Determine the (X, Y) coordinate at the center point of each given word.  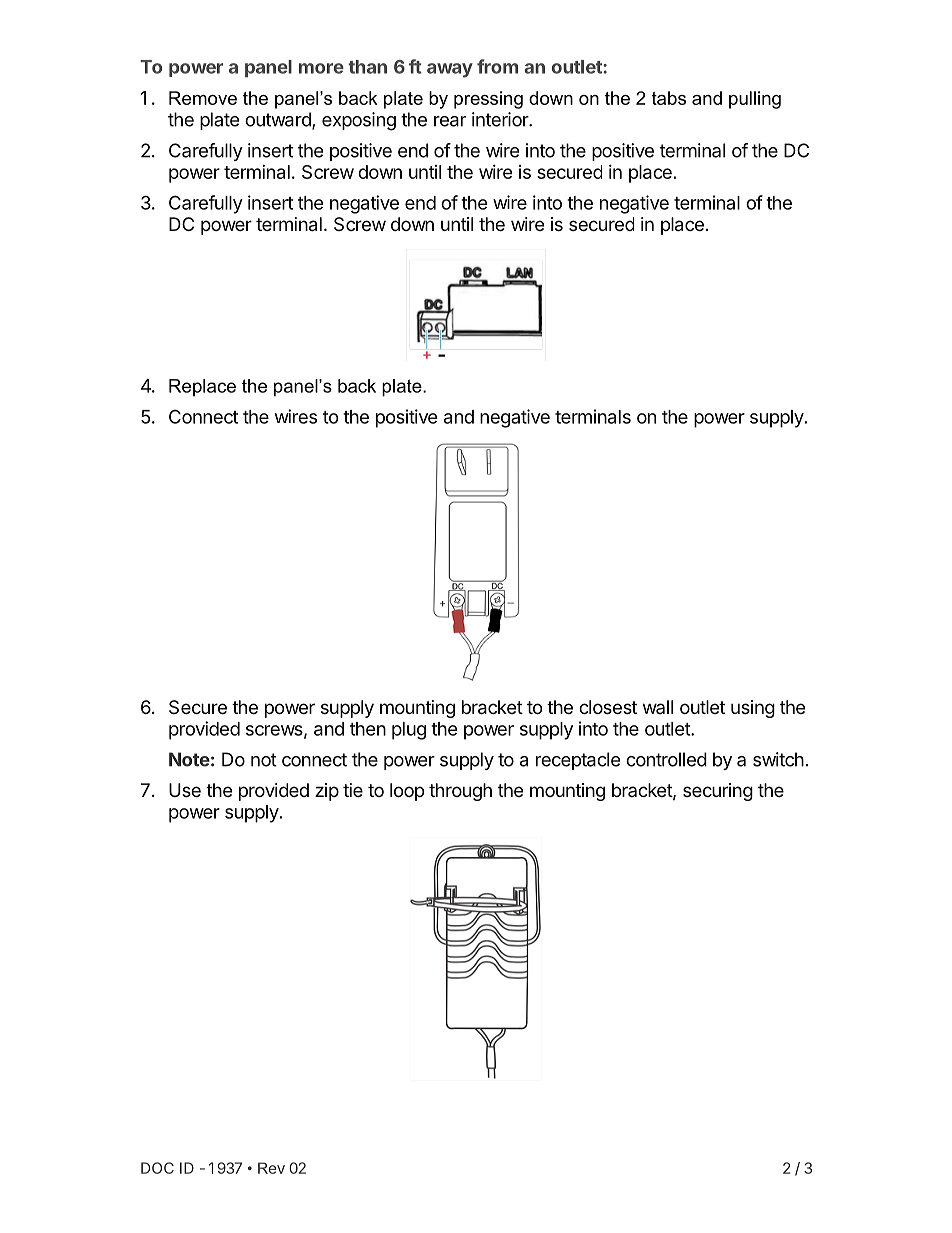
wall (658, 707)
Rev (271, 1168)
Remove (203, 98)
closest (608, 707)
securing (718, 792)
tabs (669, 98)
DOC (157, 1168)
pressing (488, 100)
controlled (666, 759)
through (460, 792)
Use (185, 790)
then (368, 729)
